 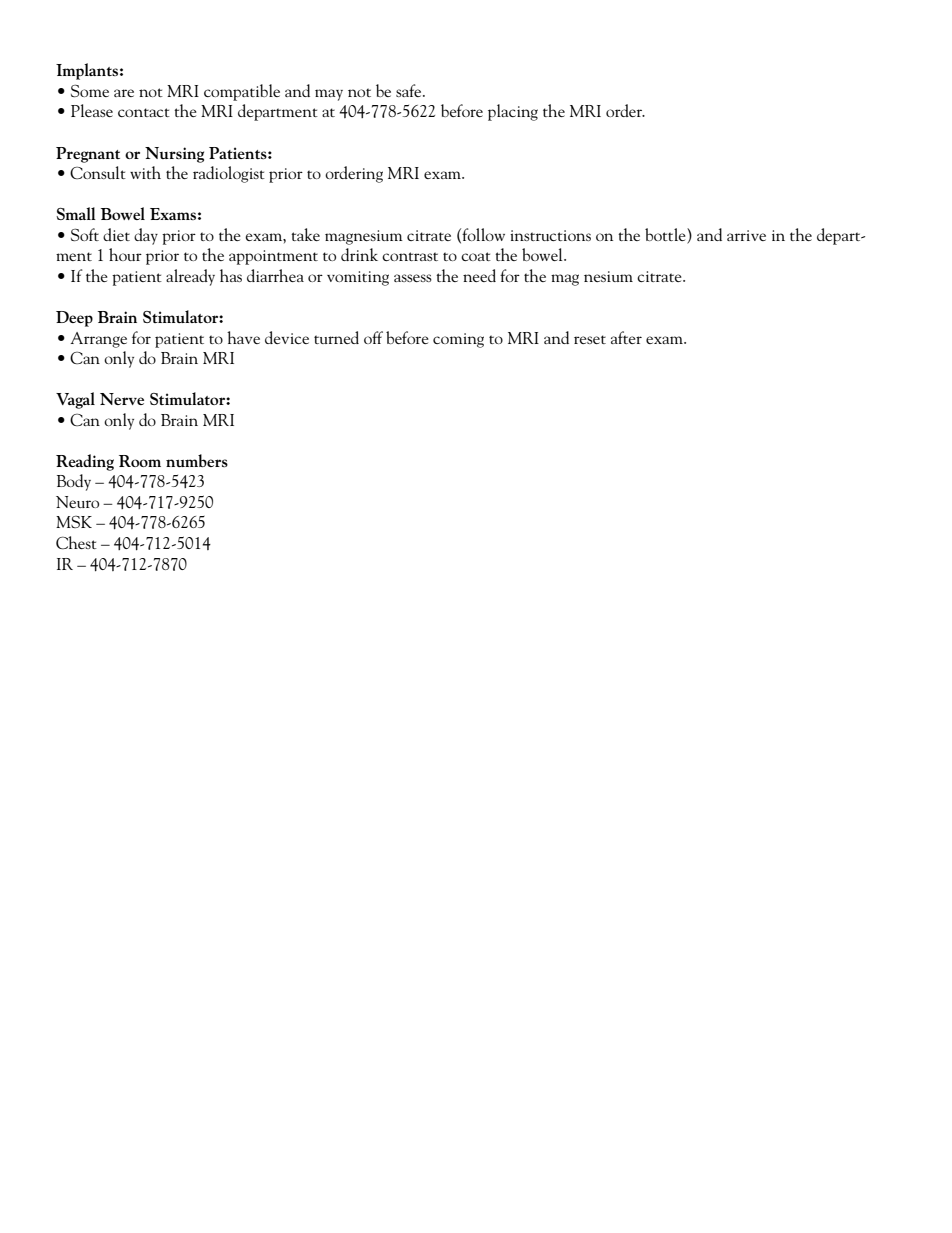 What do you see at coordinates (413, 278) in the document?
I see `assess` at bounding box center [413, 278].
